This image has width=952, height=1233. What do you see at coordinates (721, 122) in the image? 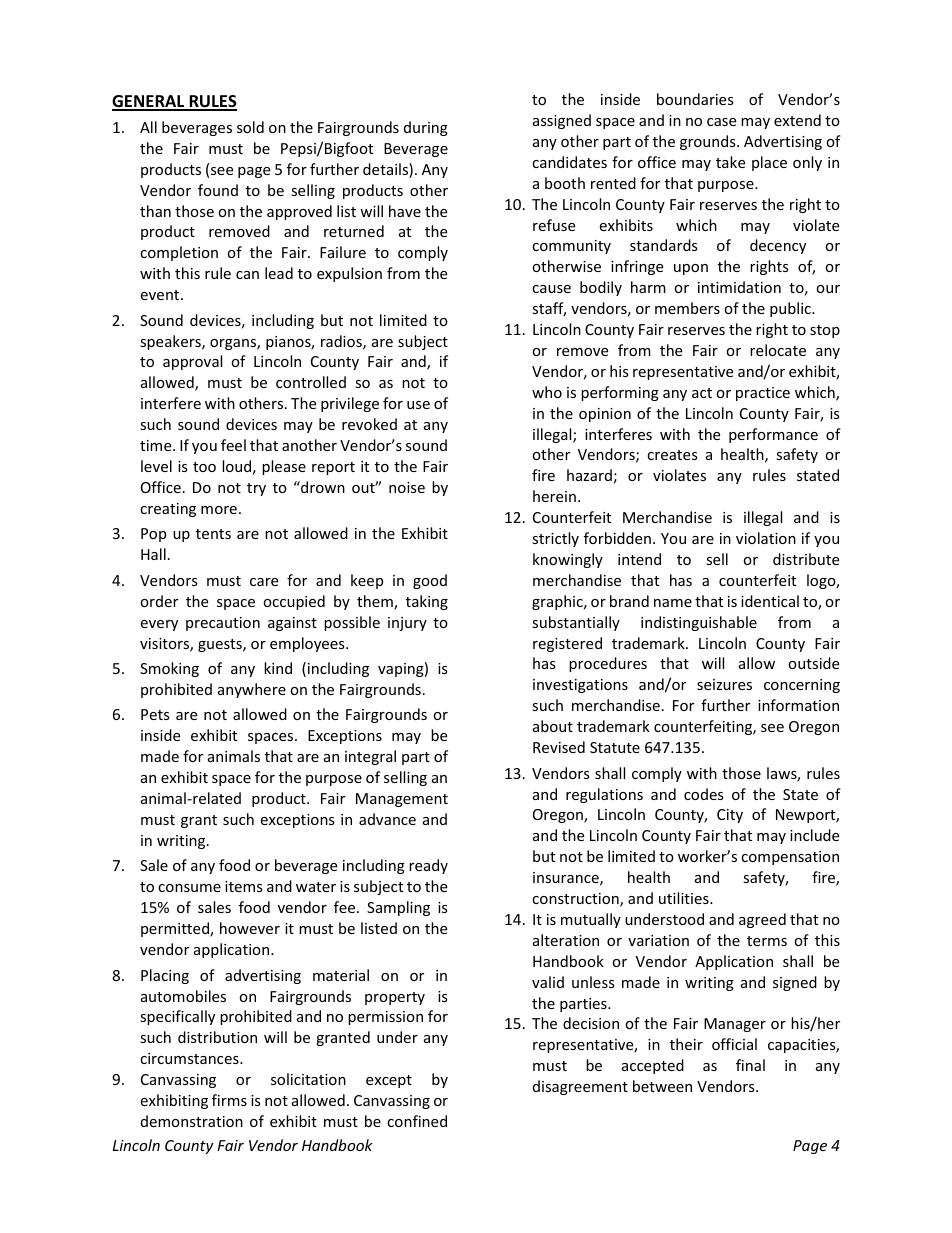
I see `case` at bounding box center [721, 122].
